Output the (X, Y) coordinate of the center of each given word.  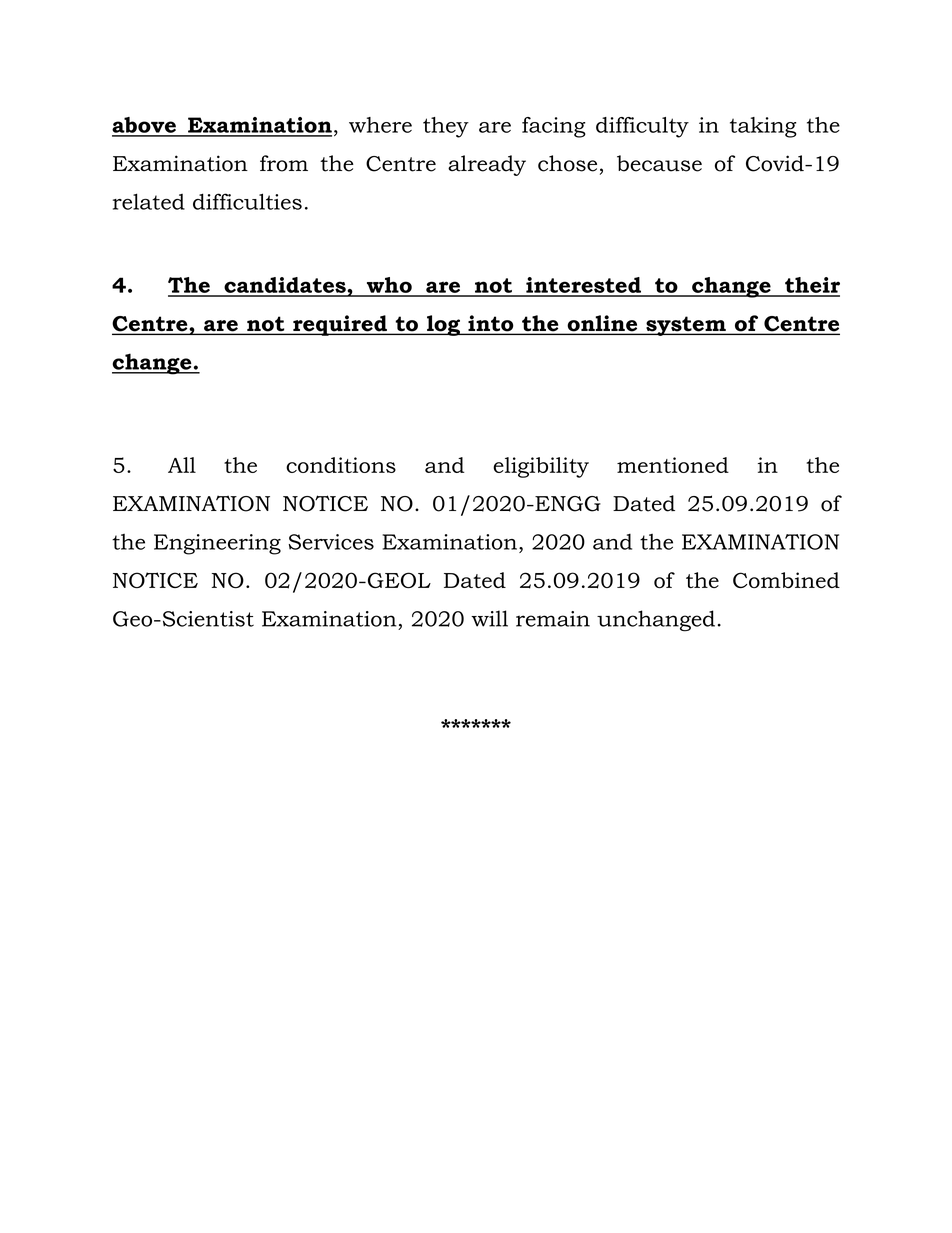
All (182, 465)
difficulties (247, 201)
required (340, 325)
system (686, 326)
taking (763, 127)
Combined (786, 580)
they (446, 127)
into (491, 324)
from (284, 163)
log (444, 325)
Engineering (217, 544)
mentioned (673, 465)
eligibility (541, 467)
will (489, 618)
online (602, 324)
